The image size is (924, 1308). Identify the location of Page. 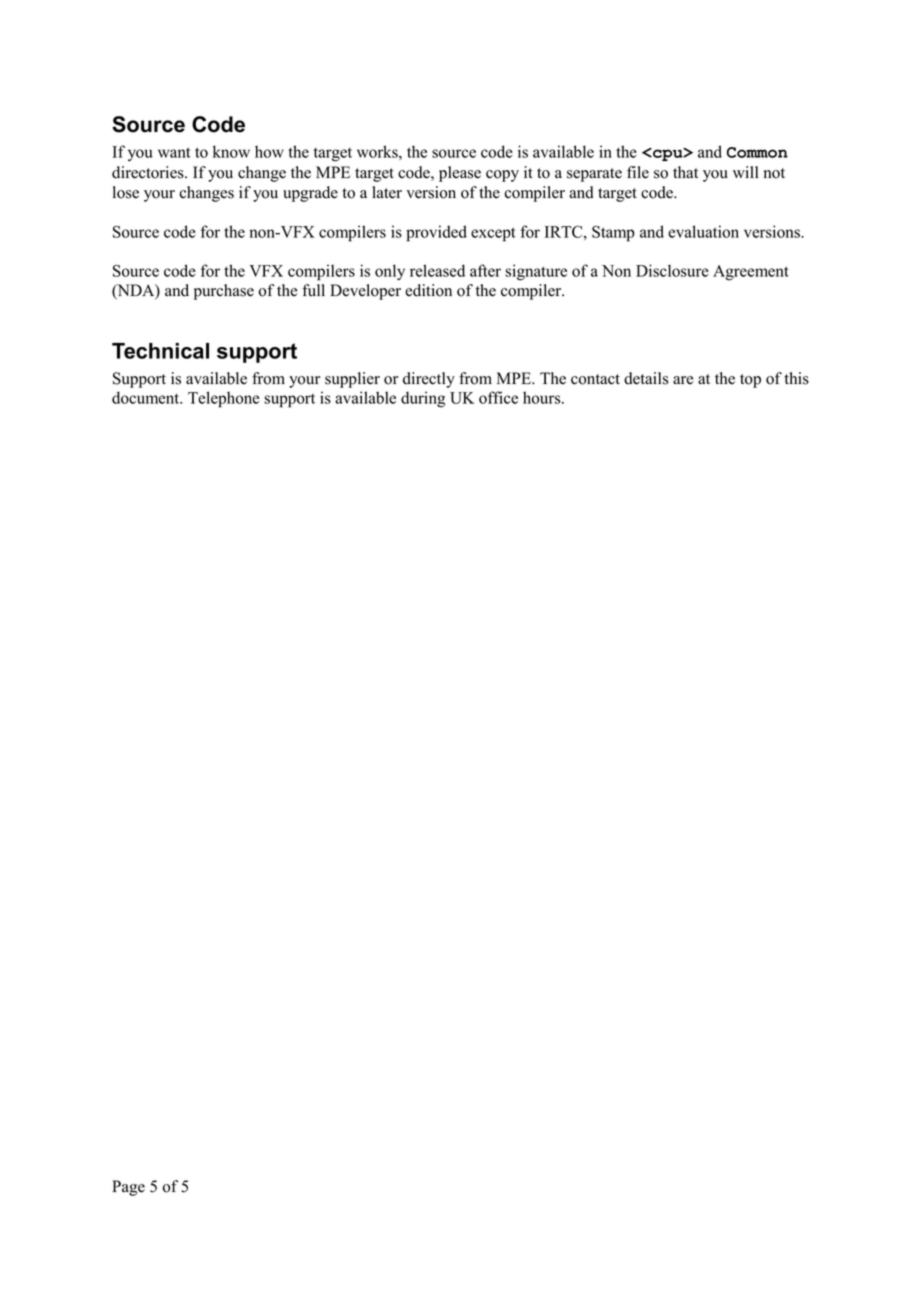
(128, 1188).
